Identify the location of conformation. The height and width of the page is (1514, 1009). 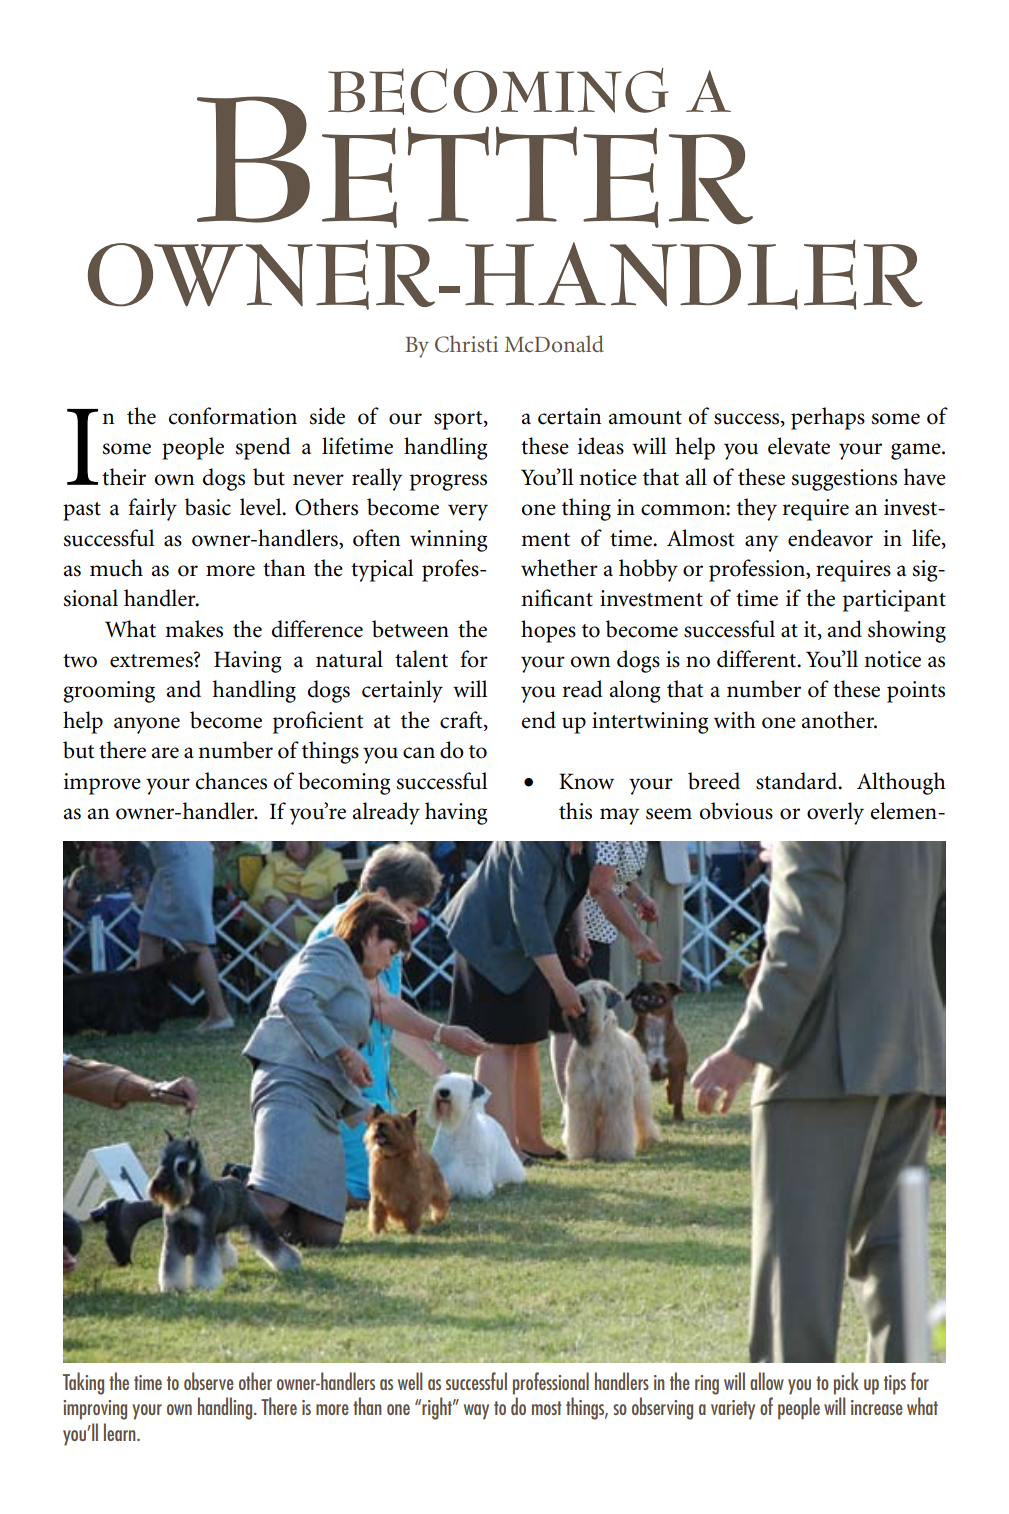
(233, 416).
